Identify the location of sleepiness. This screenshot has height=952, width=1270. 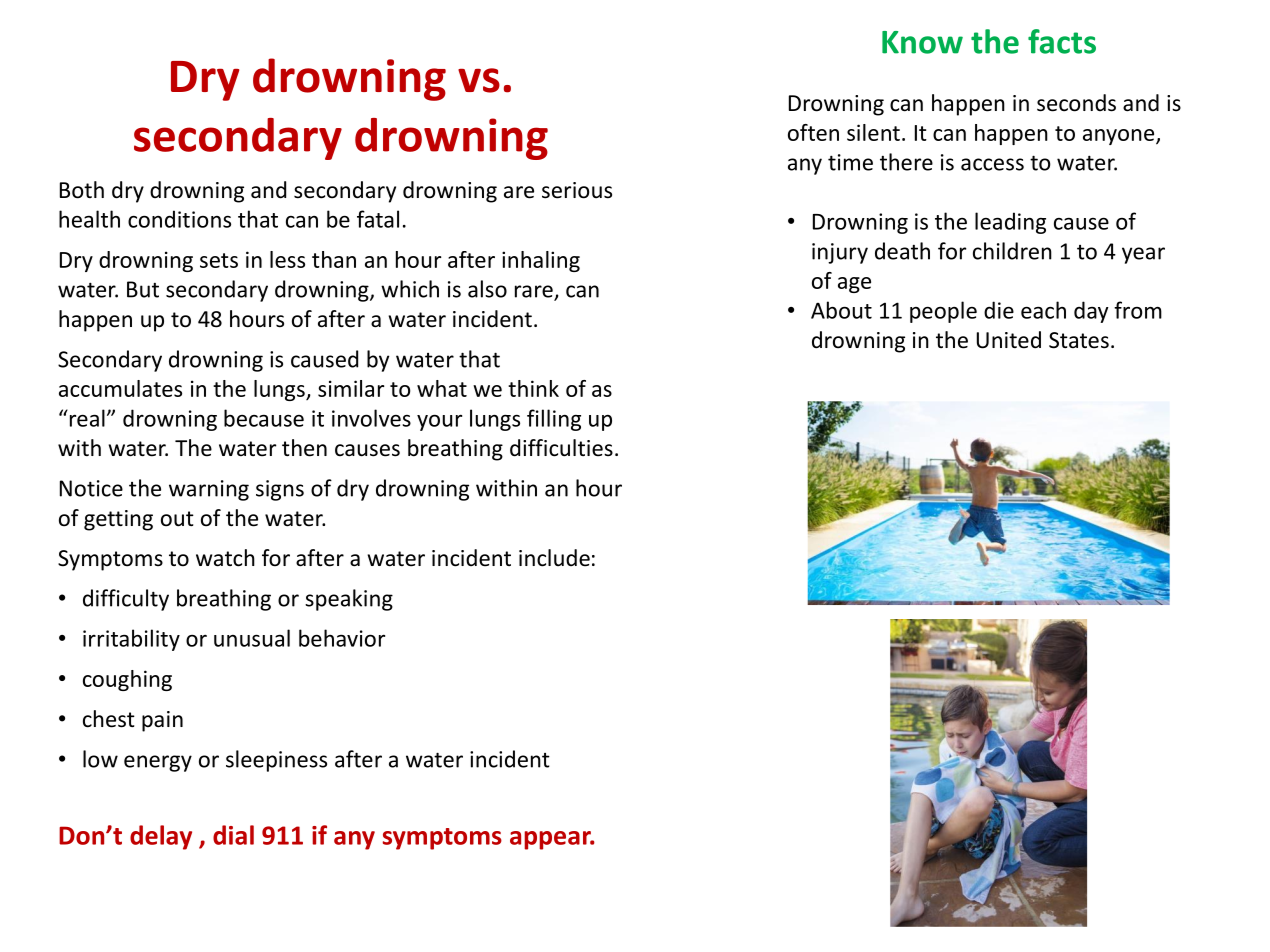
(276, 761).
